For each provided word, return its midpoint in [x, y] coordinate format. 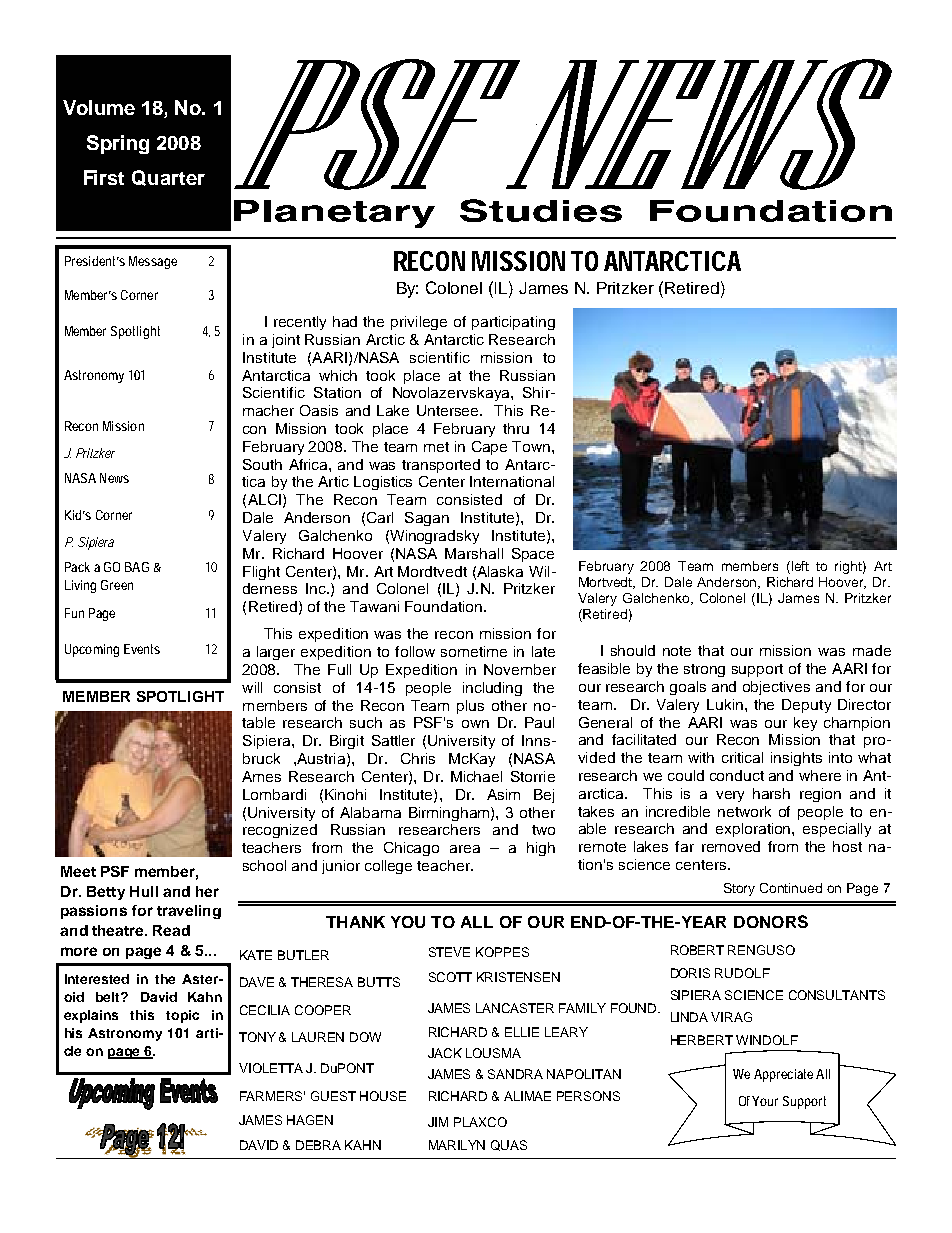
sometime [474, 651]
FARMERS [272, 1096]
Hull [144, 891]
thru [516, 428]
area [465, 849]
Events [142, 649]
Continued [791, 888]
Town [531, 446]
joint [286, 341]
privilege [419, 323]
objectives [776, 688]
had [345, 321]
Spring [118, 144]
